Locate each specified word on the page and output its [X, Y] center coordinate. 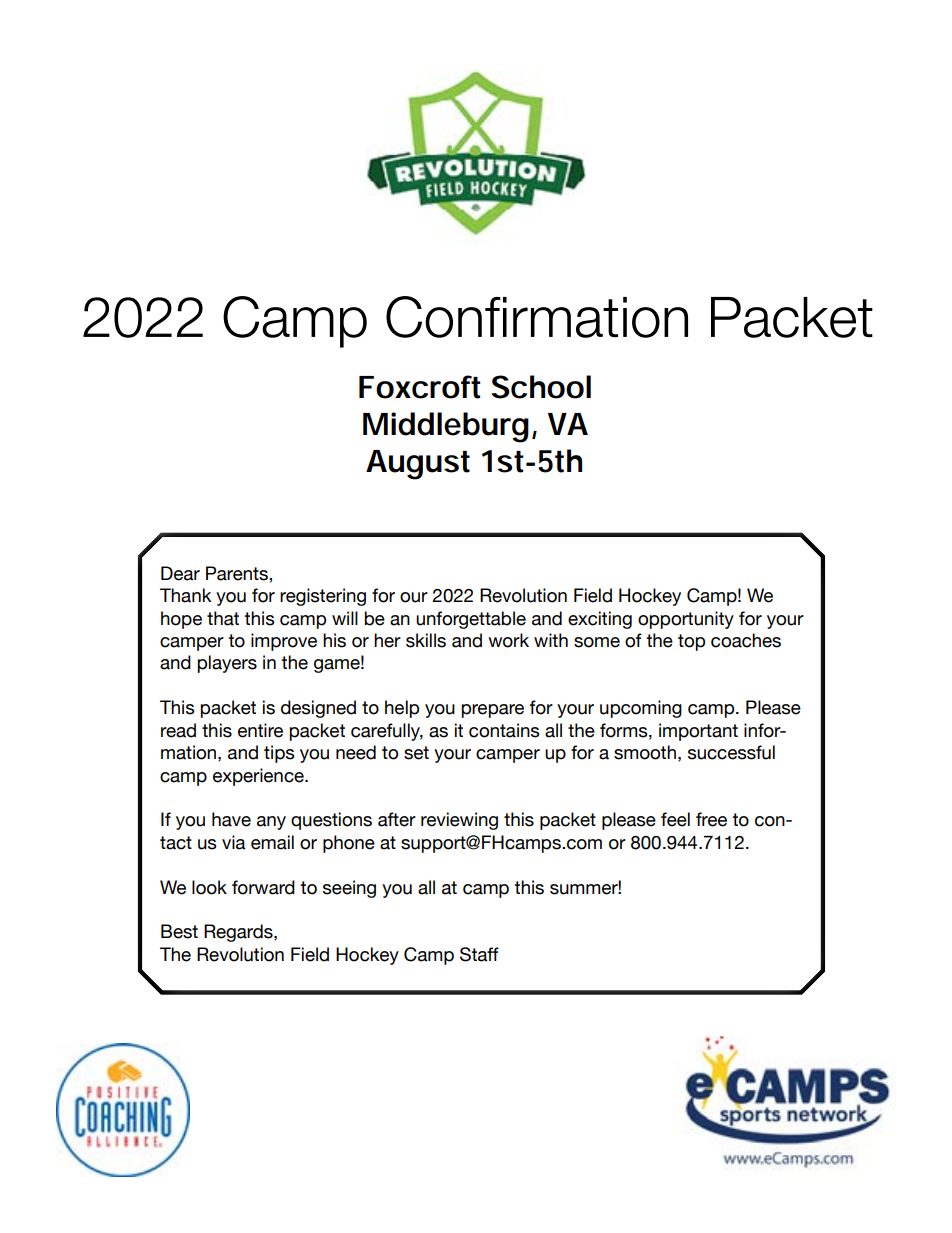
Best [179, 931]
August [418, 465]
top [691, 642]
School [541, 387]
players [227, 664]
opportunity [686, 620]
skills [426, 640]
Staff [479, 954]
